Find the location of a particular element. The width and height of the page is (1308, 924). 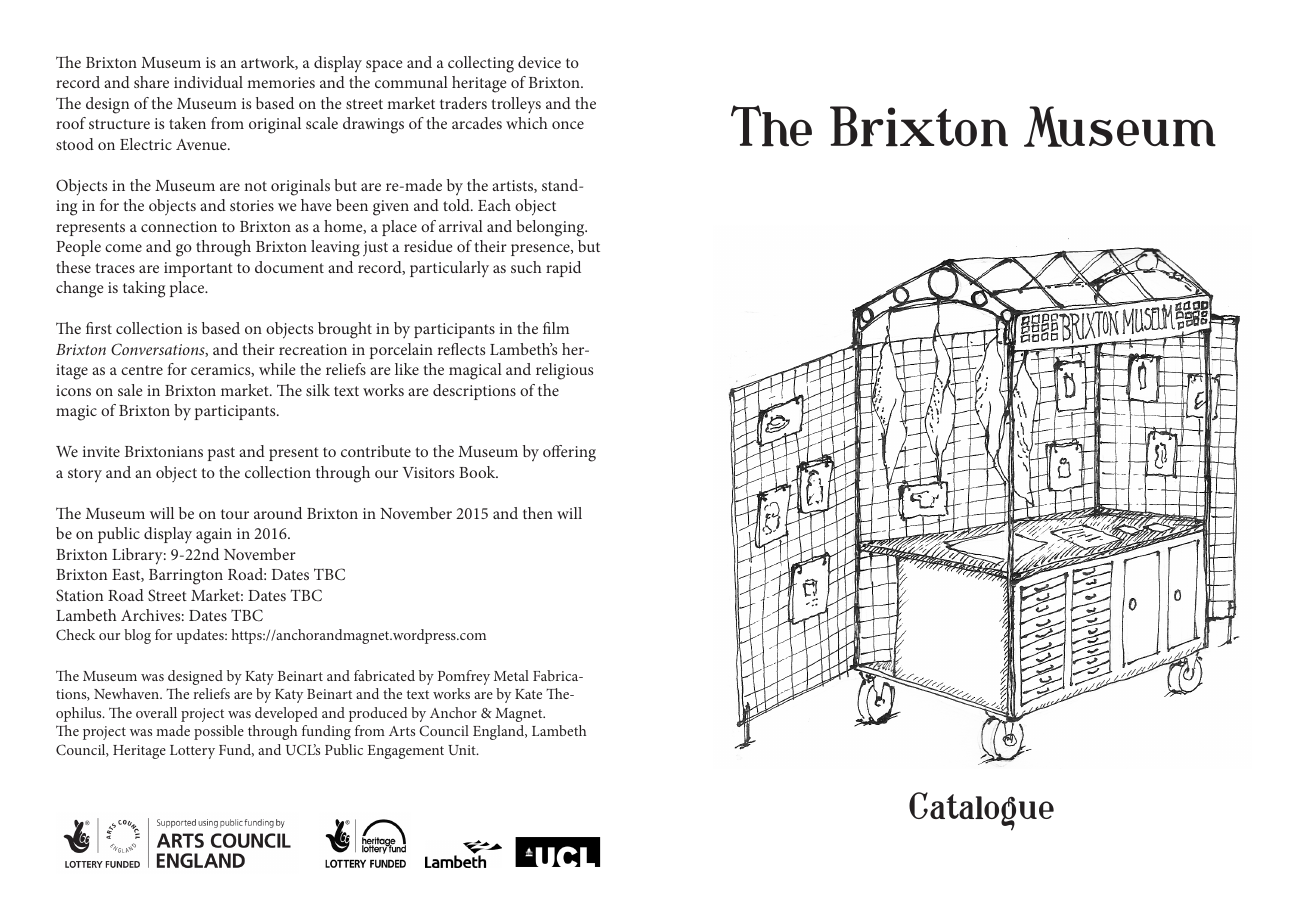

Lottery is located at coordinates (192, 752).
